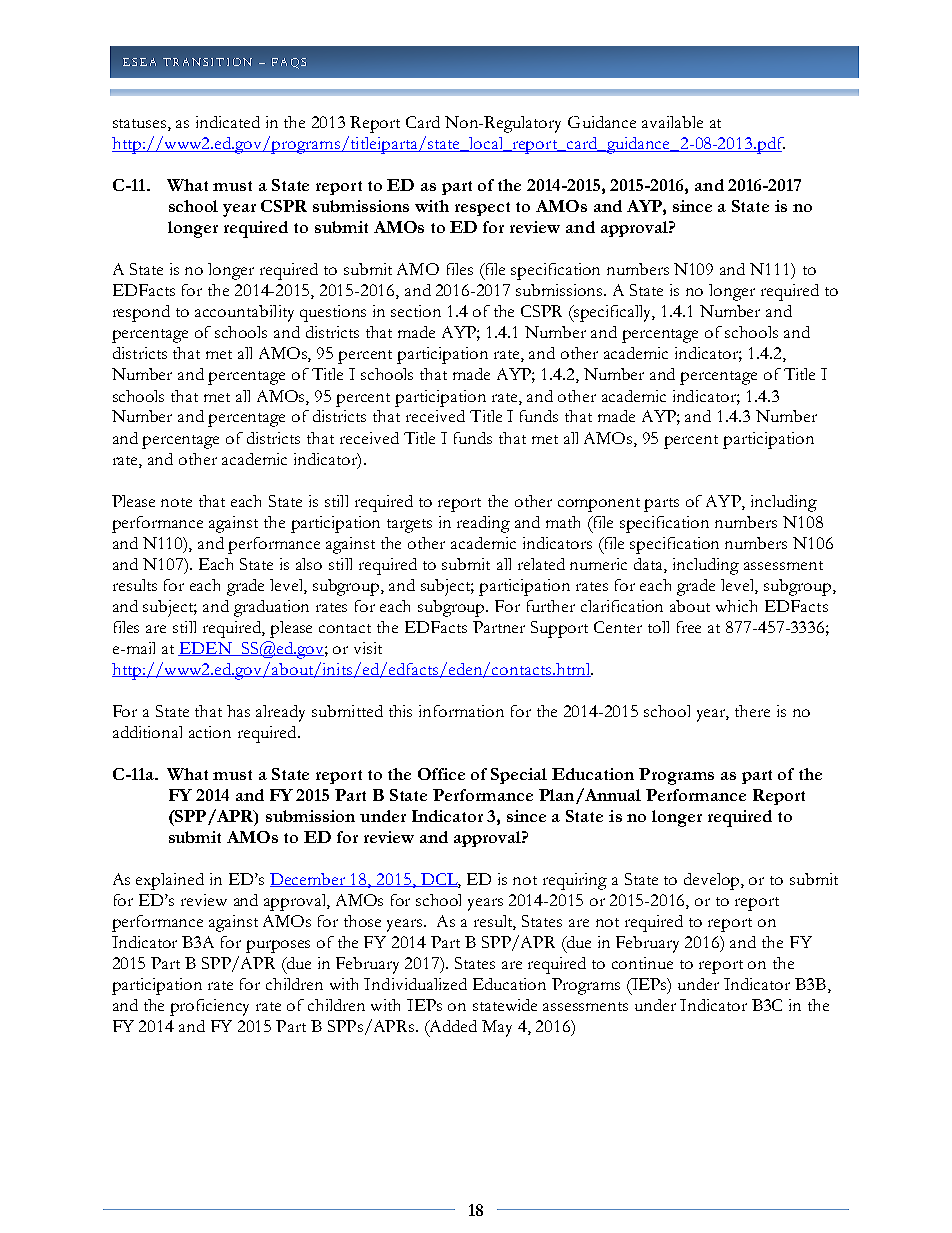 The image size is (952, 1233). Describe the element at coordinates (598, 564) in the page. I see `numeric` at that location.
